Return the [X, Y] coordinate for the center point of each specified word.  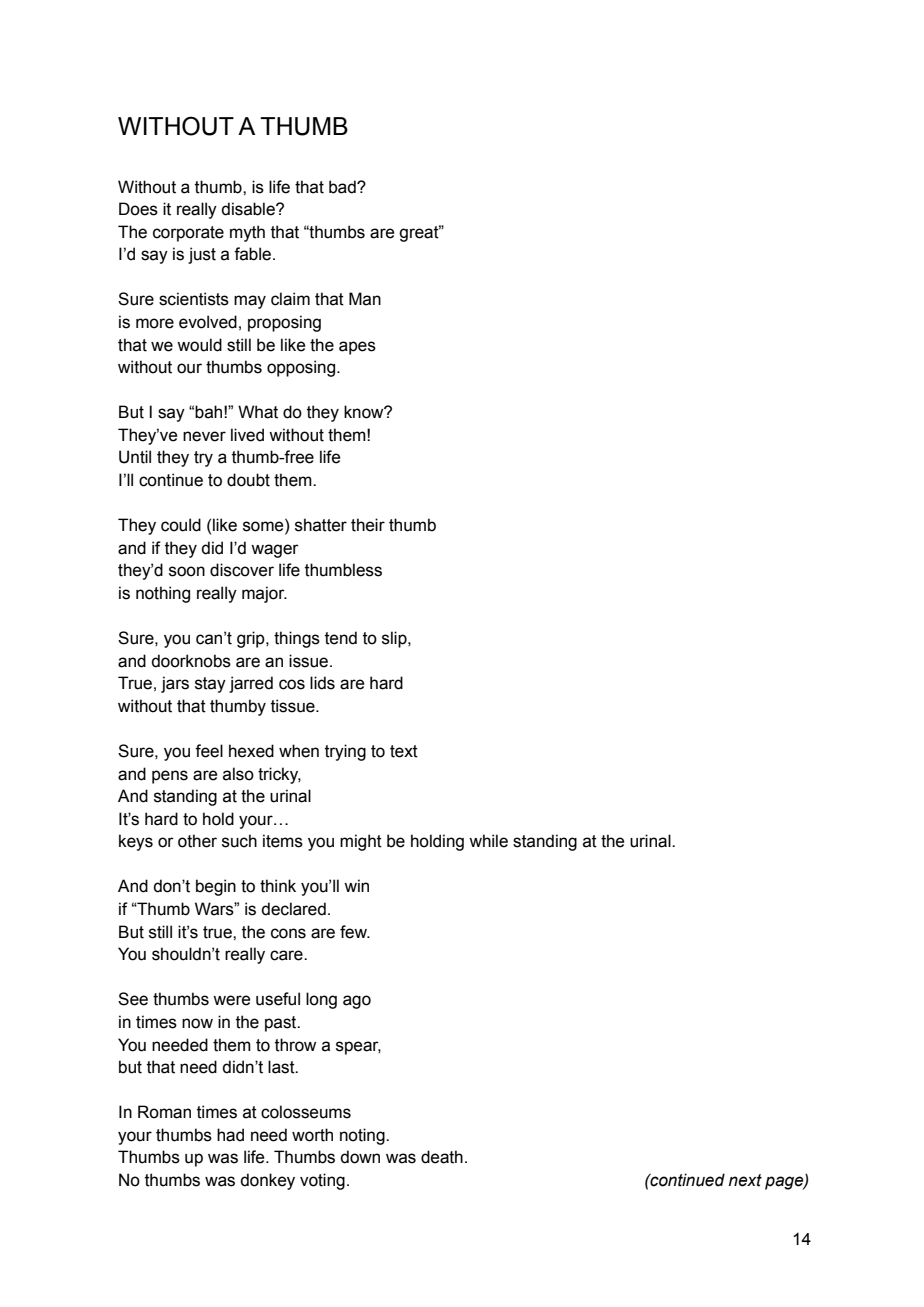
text [404, 751]
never [204, 436]
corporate [188, 234]
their [368, 525]
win [356, 885]
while [488, 841]
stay [210, 685]
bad [343, 187]
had [230, 1135]
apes [357, 348]
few [354, 932]
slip [395, 639]
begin [216, 887]
